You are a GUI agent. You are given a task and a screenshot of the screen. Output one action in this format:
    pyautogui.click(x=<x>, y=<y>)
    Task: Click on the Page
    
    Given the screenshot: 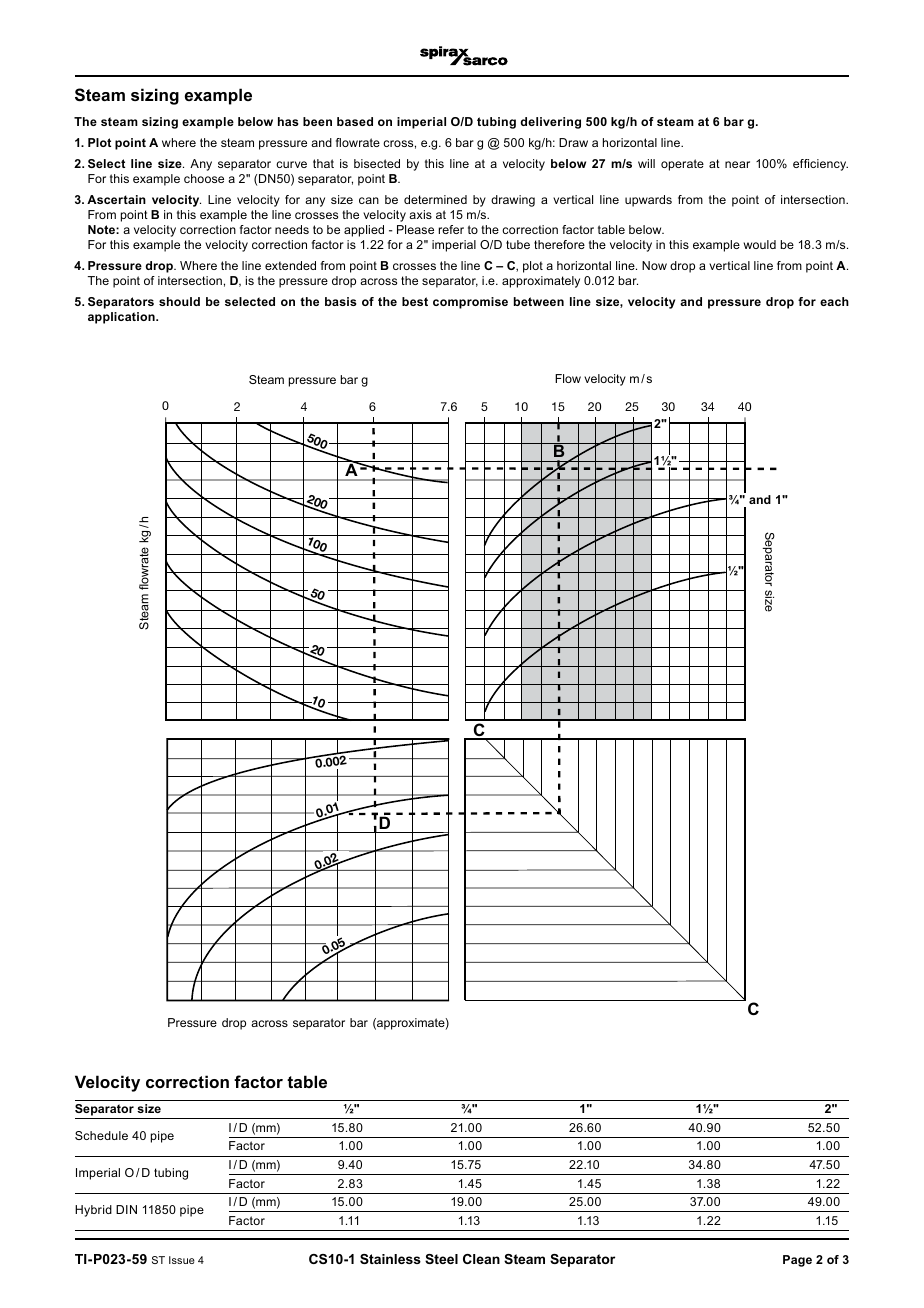 What is the action you would take?
    pyautogui.click(x=797, y=1261)
